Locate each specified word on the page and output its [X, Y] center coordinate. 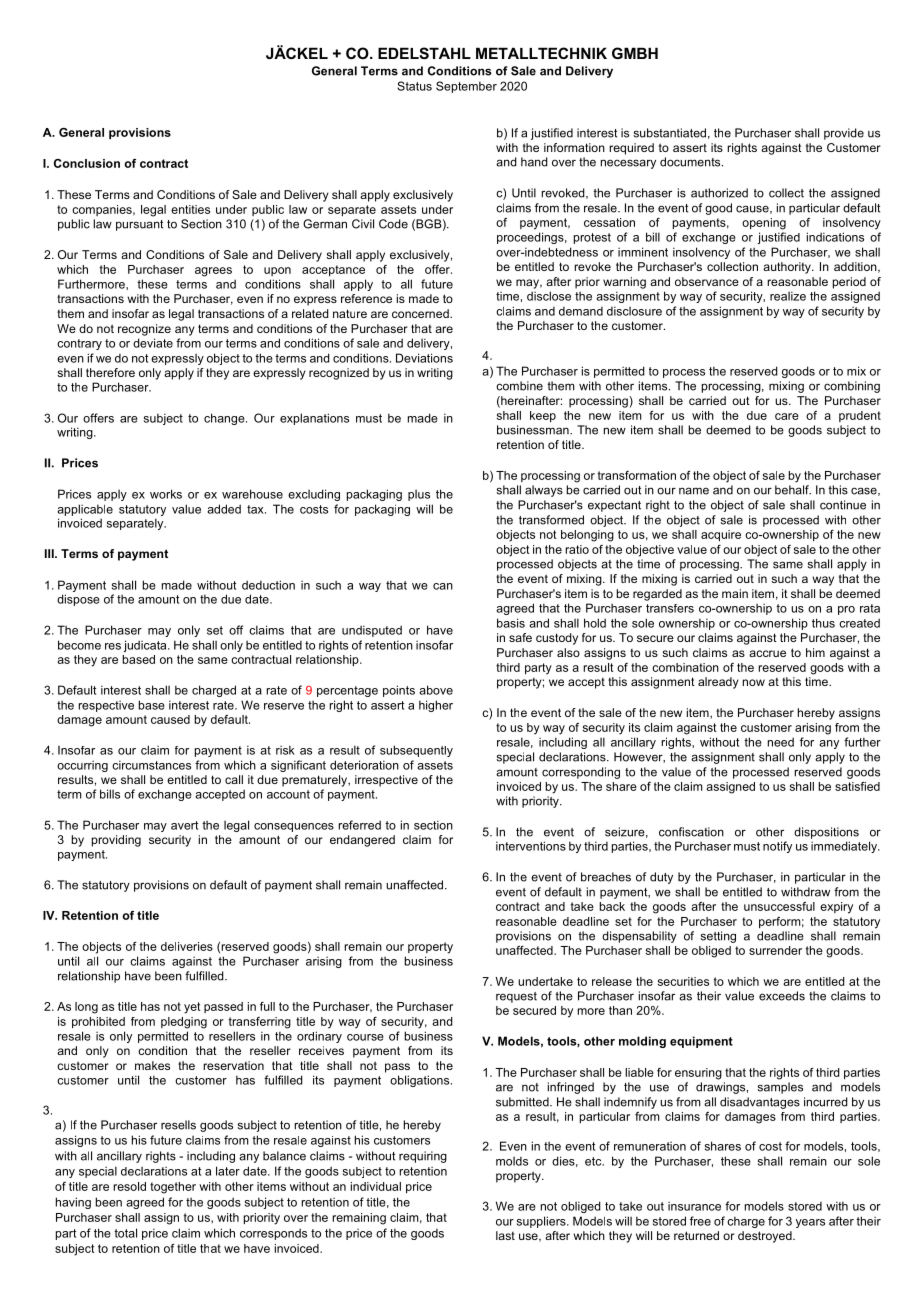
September [466, 87]
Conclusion [87, 163]
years [810, 1223]
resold [129, 1186]
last [505, 1235]
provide [844, 134]
